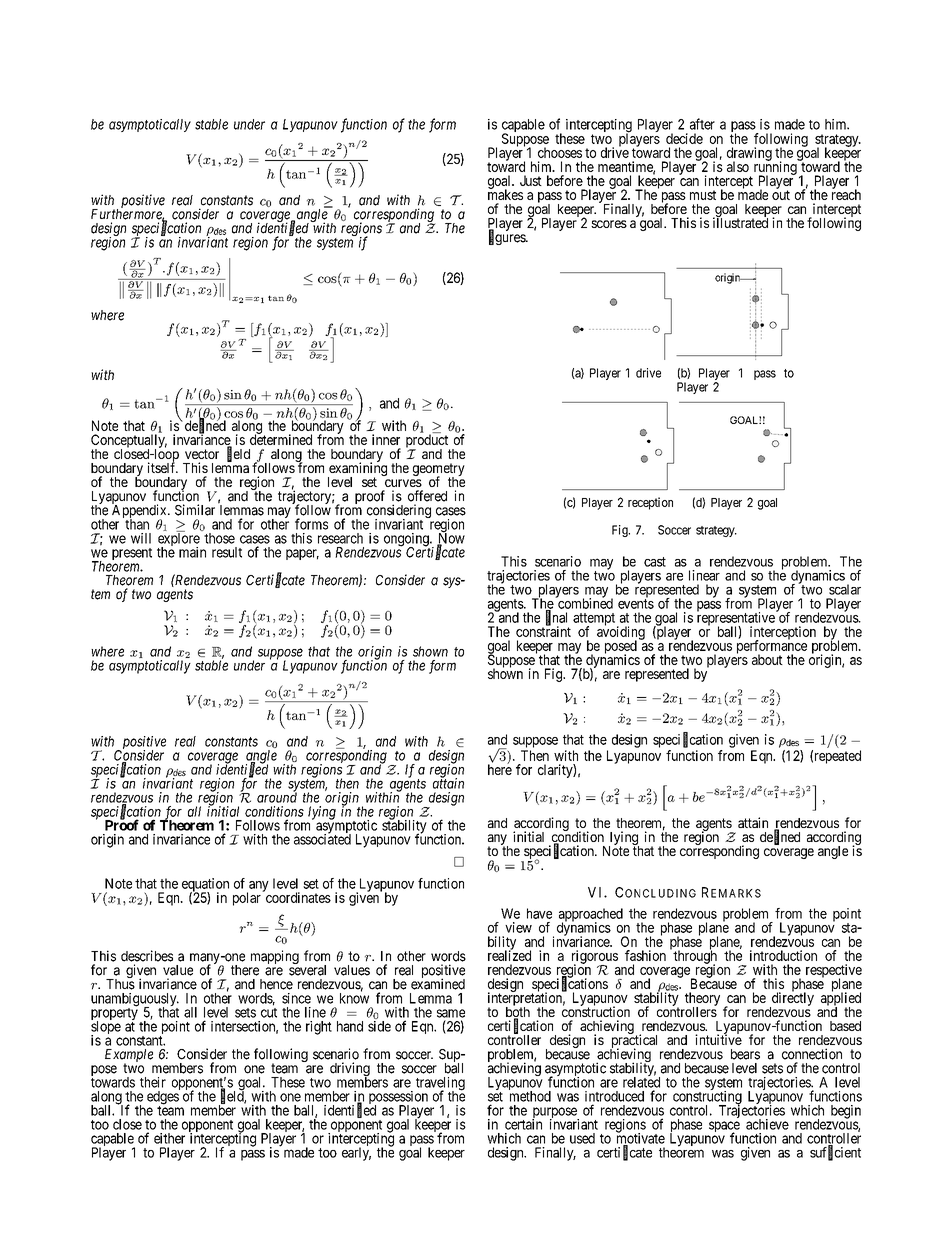 Image resolution: width=952 pixels, height=1233 pixels. I want to click on either, so click(169, 1138).
